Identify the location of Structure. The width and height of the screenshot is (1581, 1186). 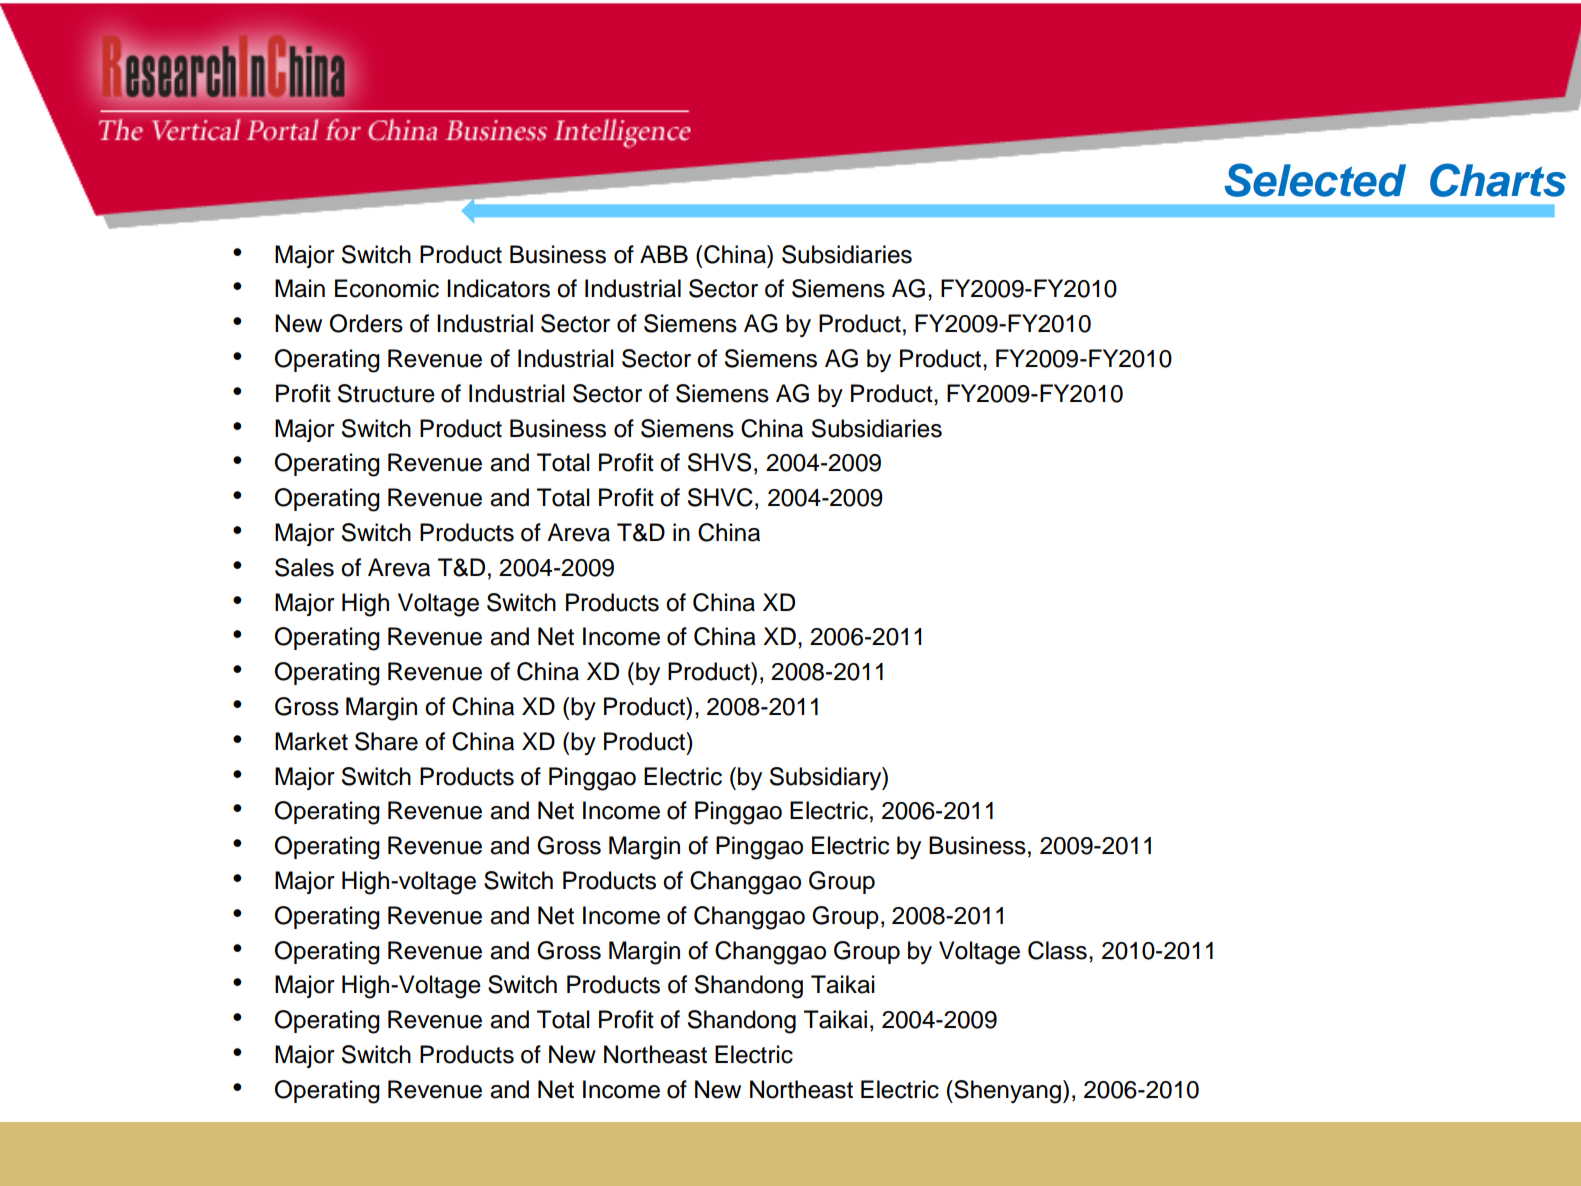
(386, 393).
